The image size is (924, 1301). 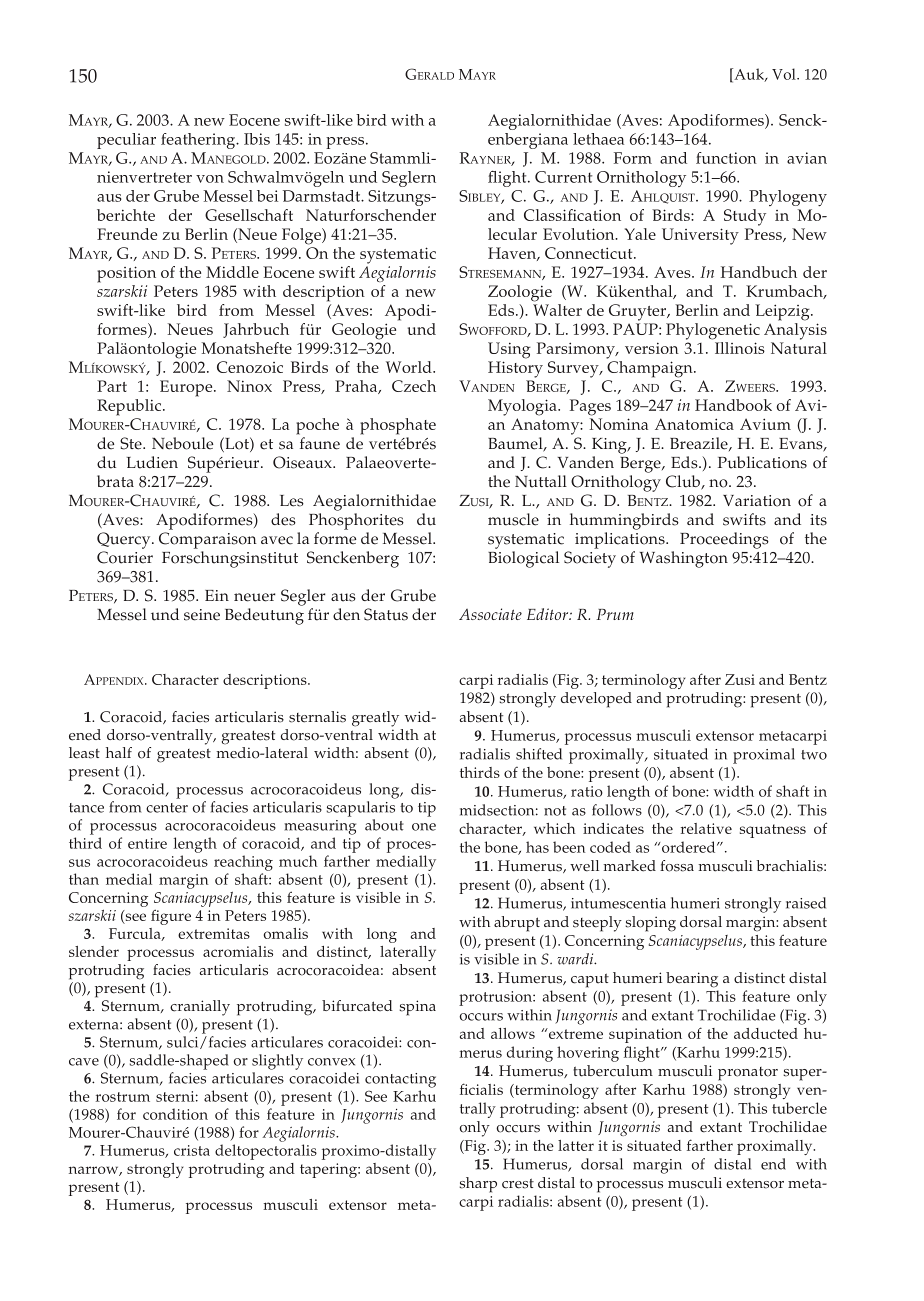 I want to click on Associate, so click(x=490, y=614).
